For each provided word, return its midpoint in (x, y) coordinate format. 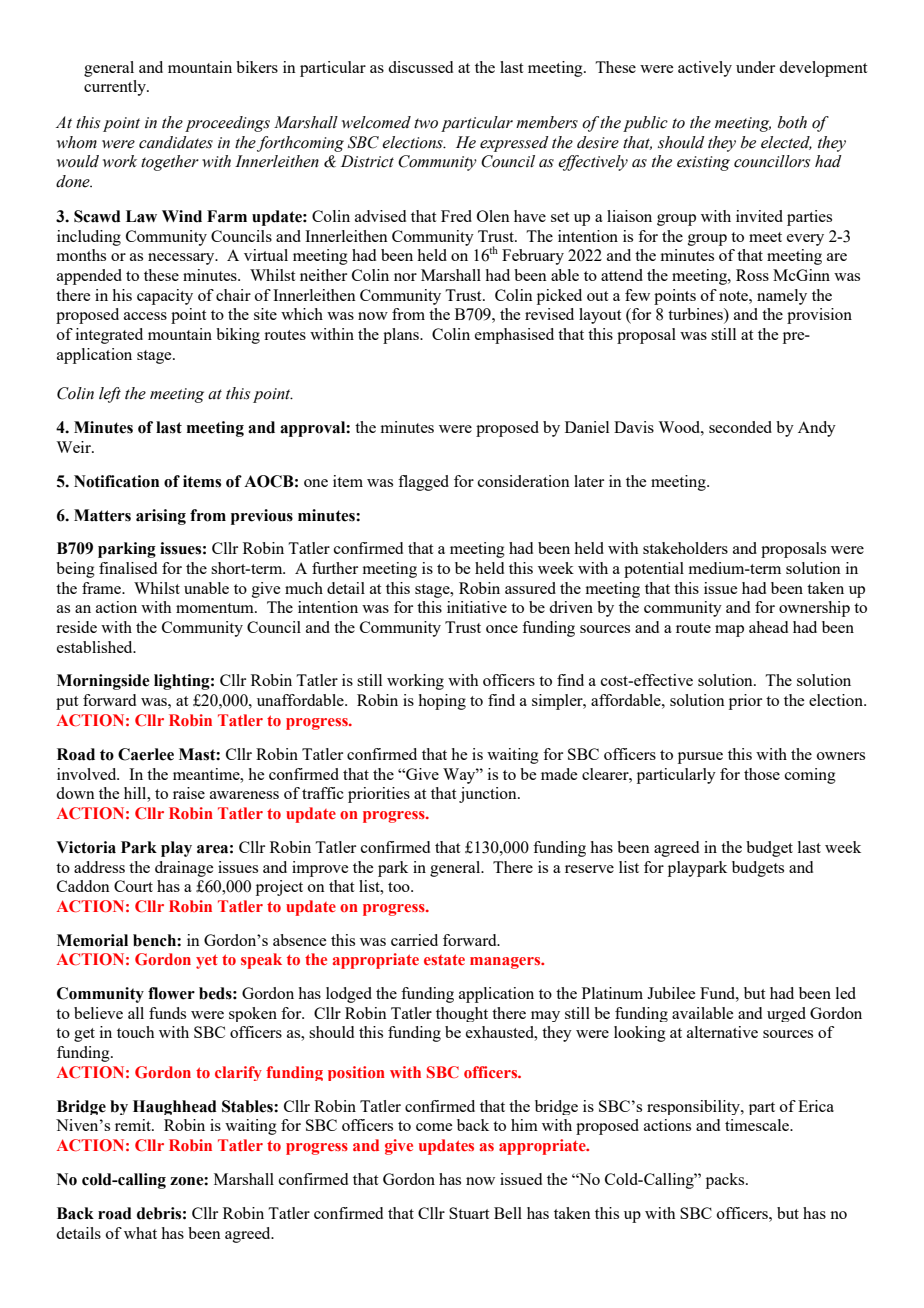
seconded (740, 427)
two (426, 123)
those (762, 774)
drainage (184, 869)
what (140, 1233)
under (755, 67)
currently (116, 88)
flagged (423, 483)
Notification (116, 481)
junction (489, 795)
